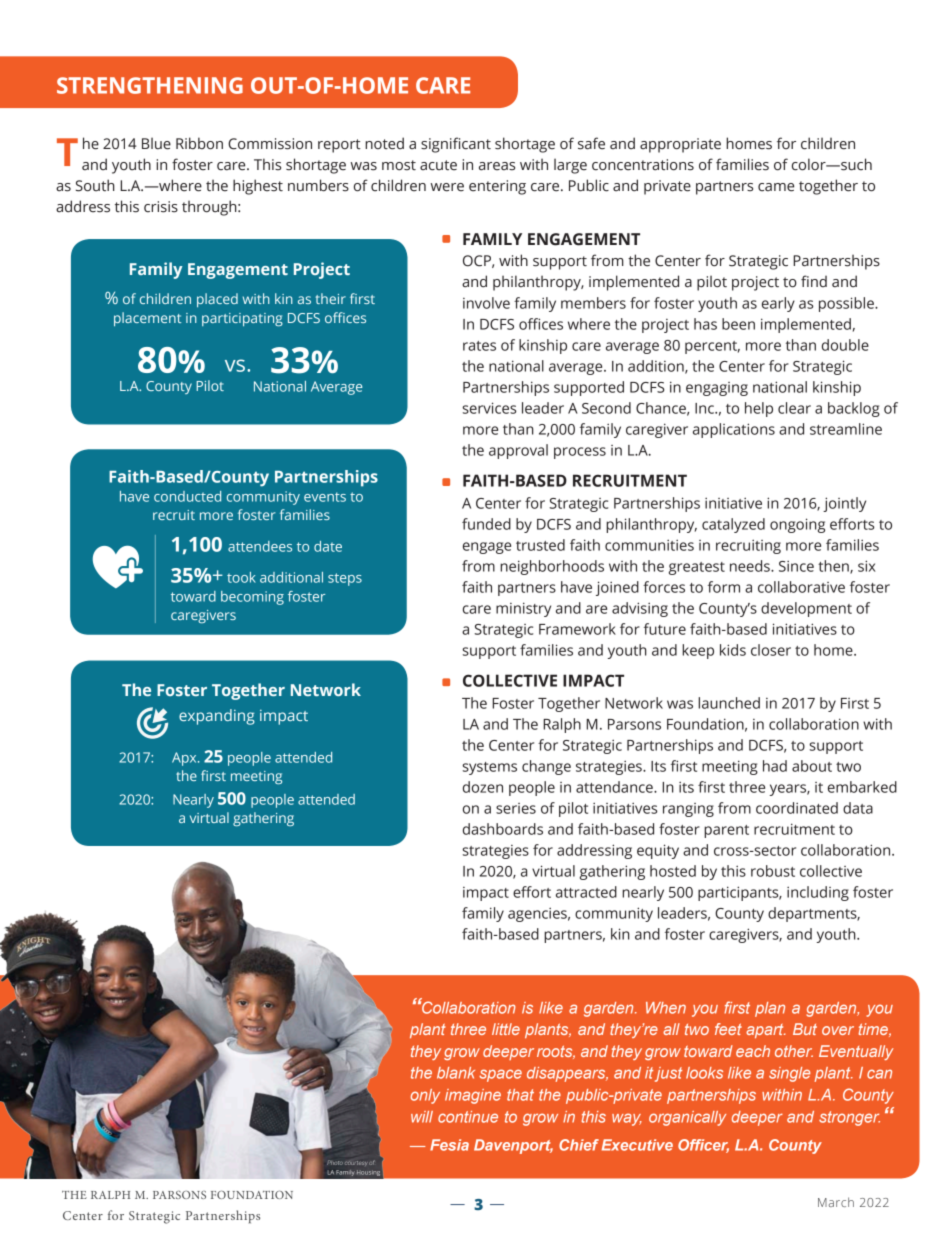  I want to click on areas, so click(497, 166).
